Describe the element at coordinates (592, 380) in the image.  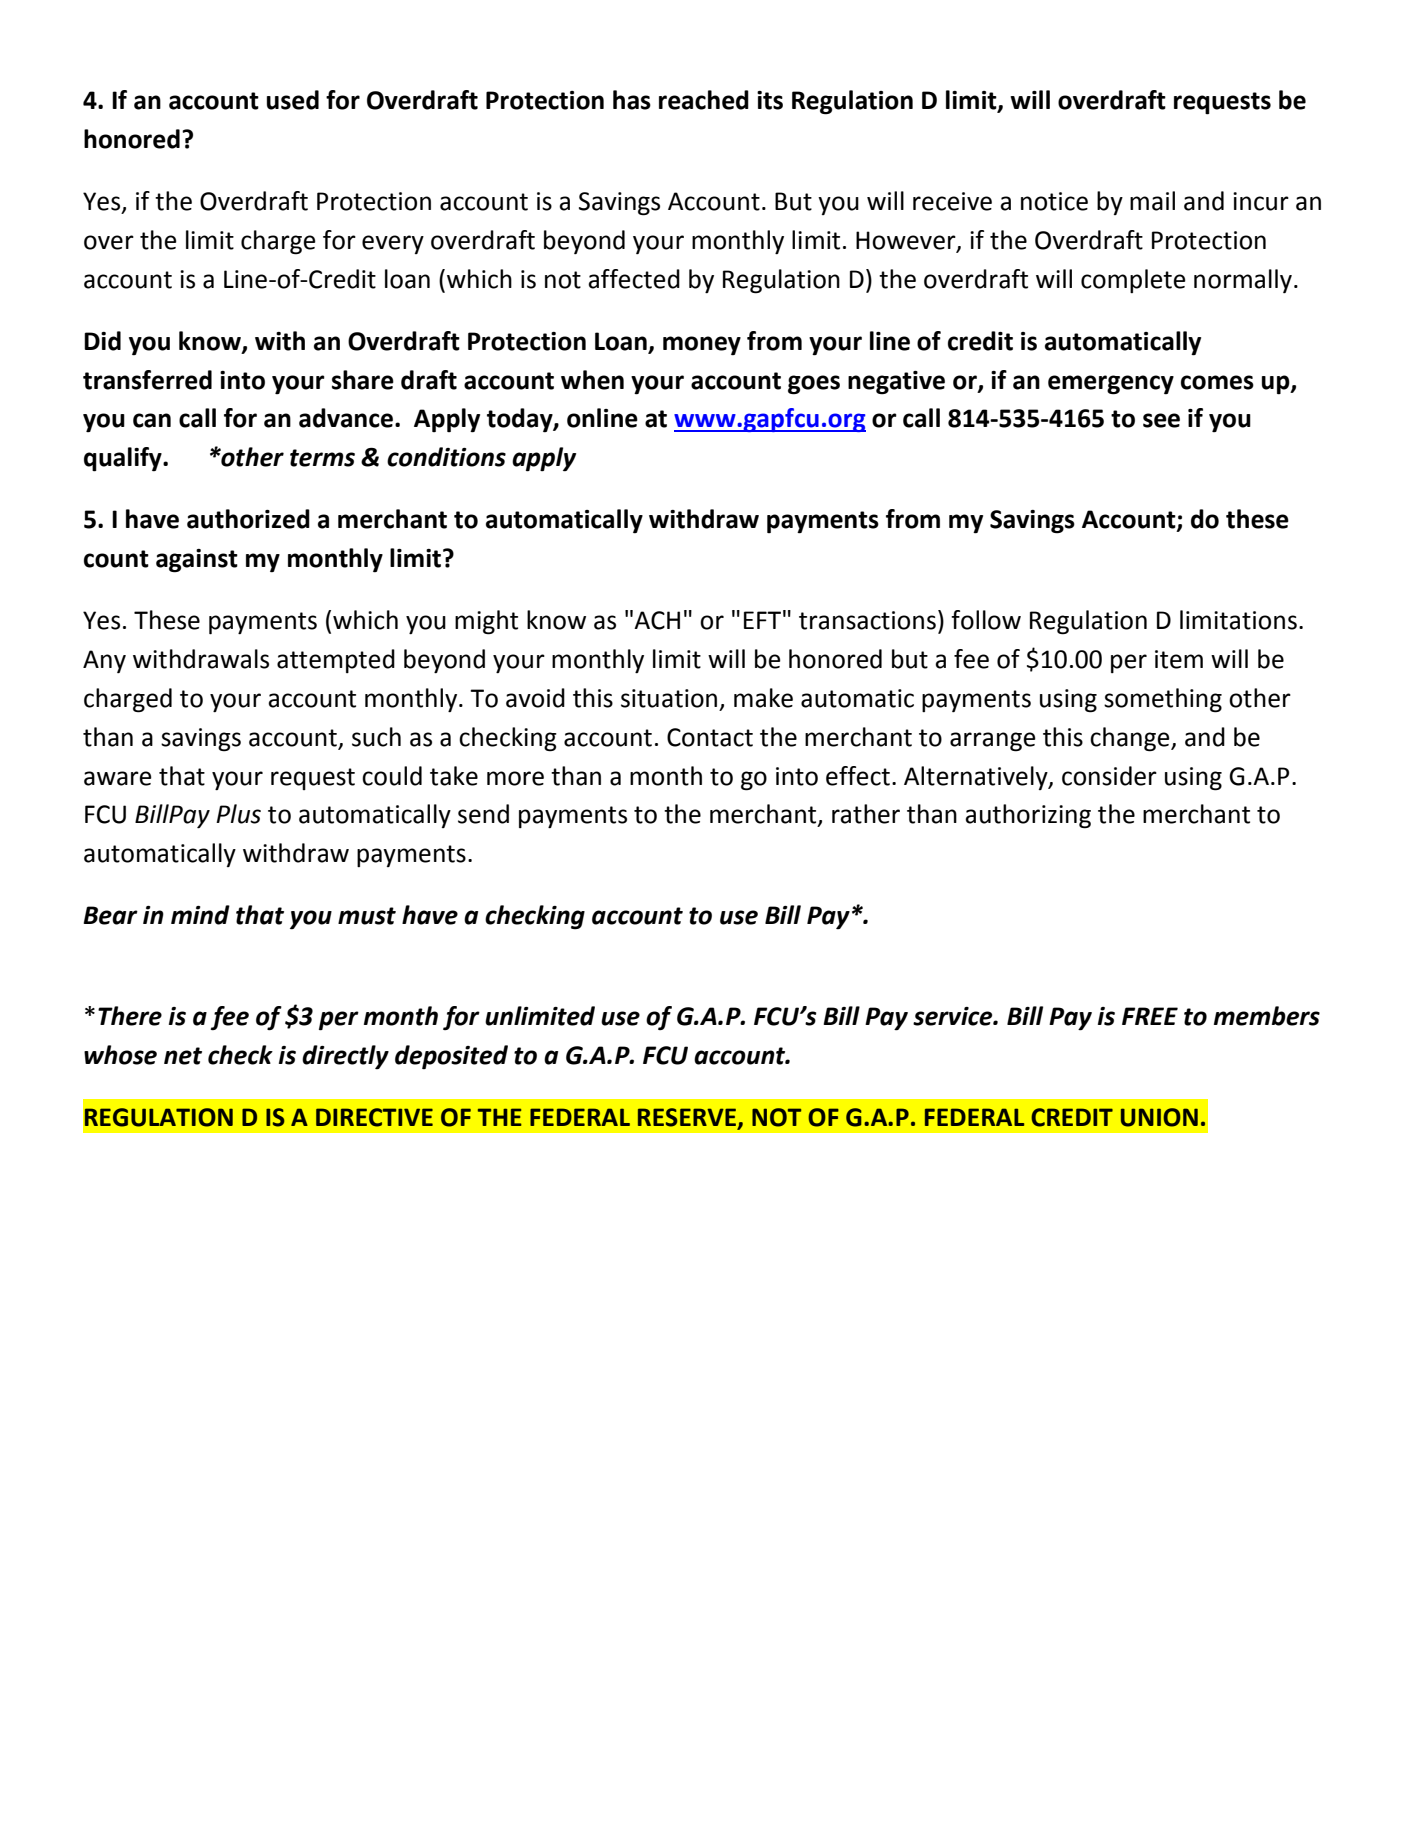
I see `when` at that location.
